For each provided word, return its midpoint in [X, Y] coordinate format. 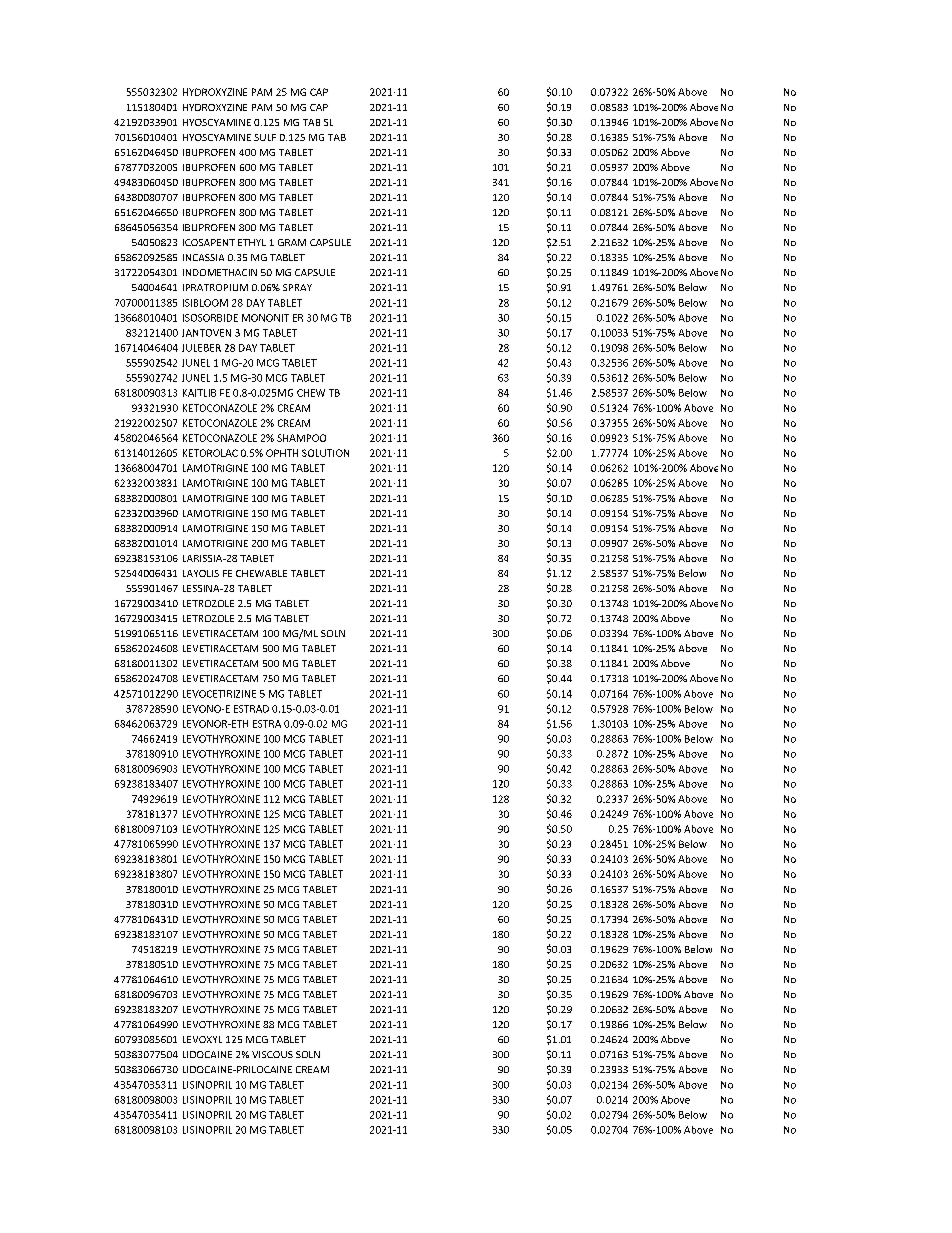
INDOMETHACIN [220, 272]
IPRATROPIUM [215, 287]
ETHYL [252, 242]
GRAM [292, 242]
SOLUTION [325, 453]
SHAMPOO [301, 438]
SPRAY [297, 287]
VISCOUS [272, 1054]
